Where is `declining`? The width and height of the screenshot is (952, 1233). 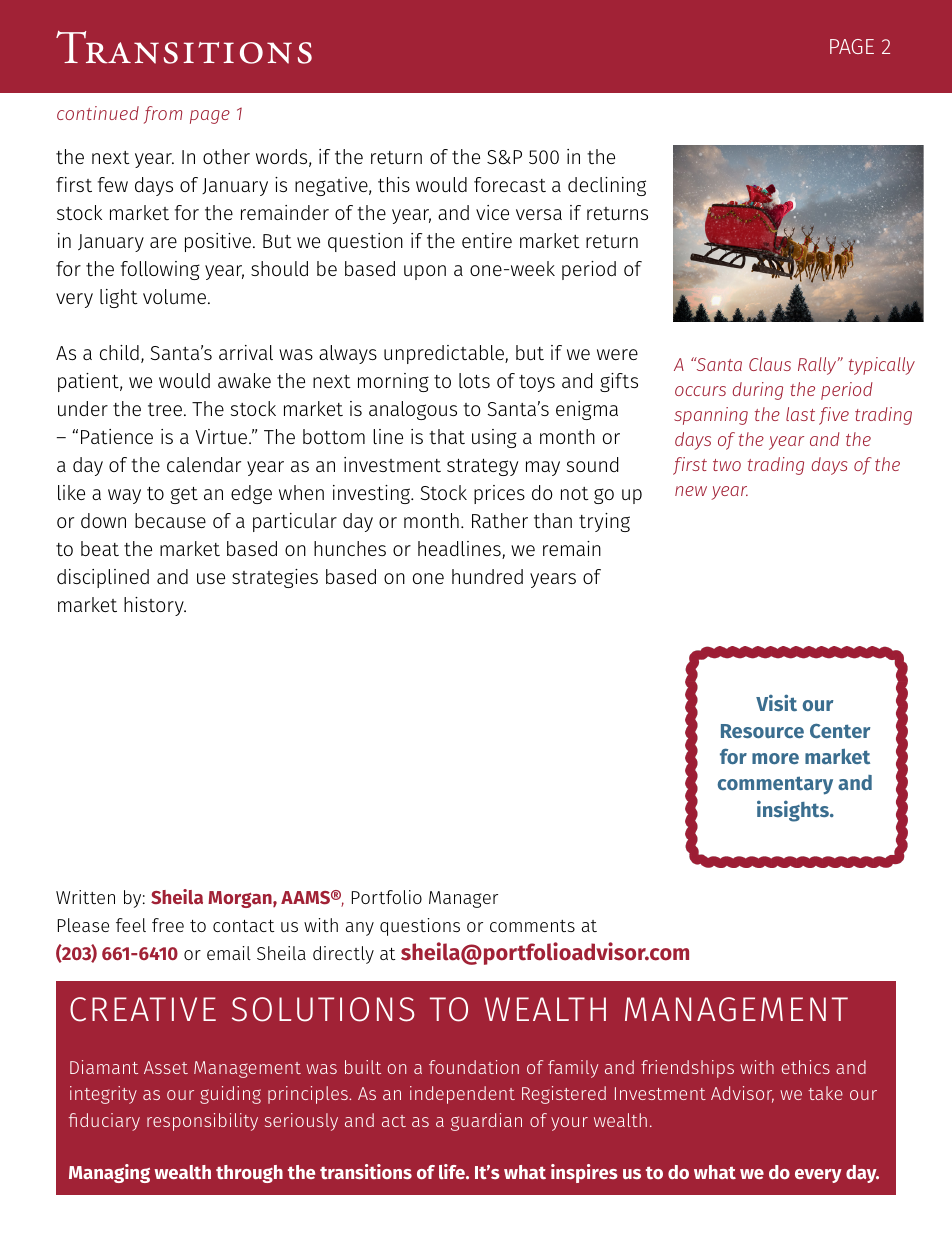 declining is located at coordinates (607, 186).
